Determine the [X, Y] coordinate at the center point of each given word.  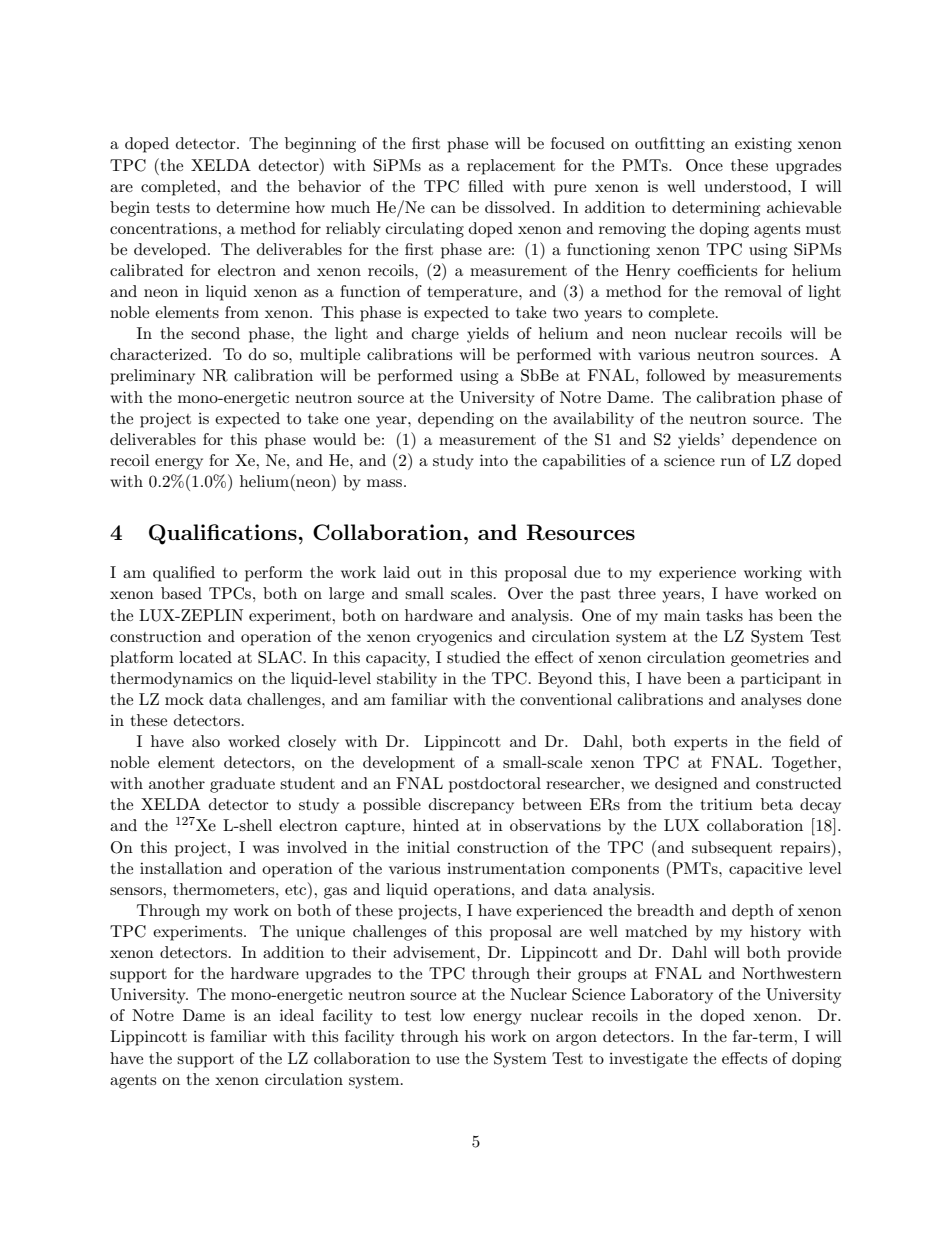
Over [525, 593]
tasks [724, 615]
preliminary [152, 377]
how [310, 207]
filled [485, 186]
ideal [297, 1015]
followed [675, 375]
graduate [242, 785]
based [181, 593]
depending [456, 420]
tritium [726, 804]
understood [747, 186]
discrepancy [471, 806]
